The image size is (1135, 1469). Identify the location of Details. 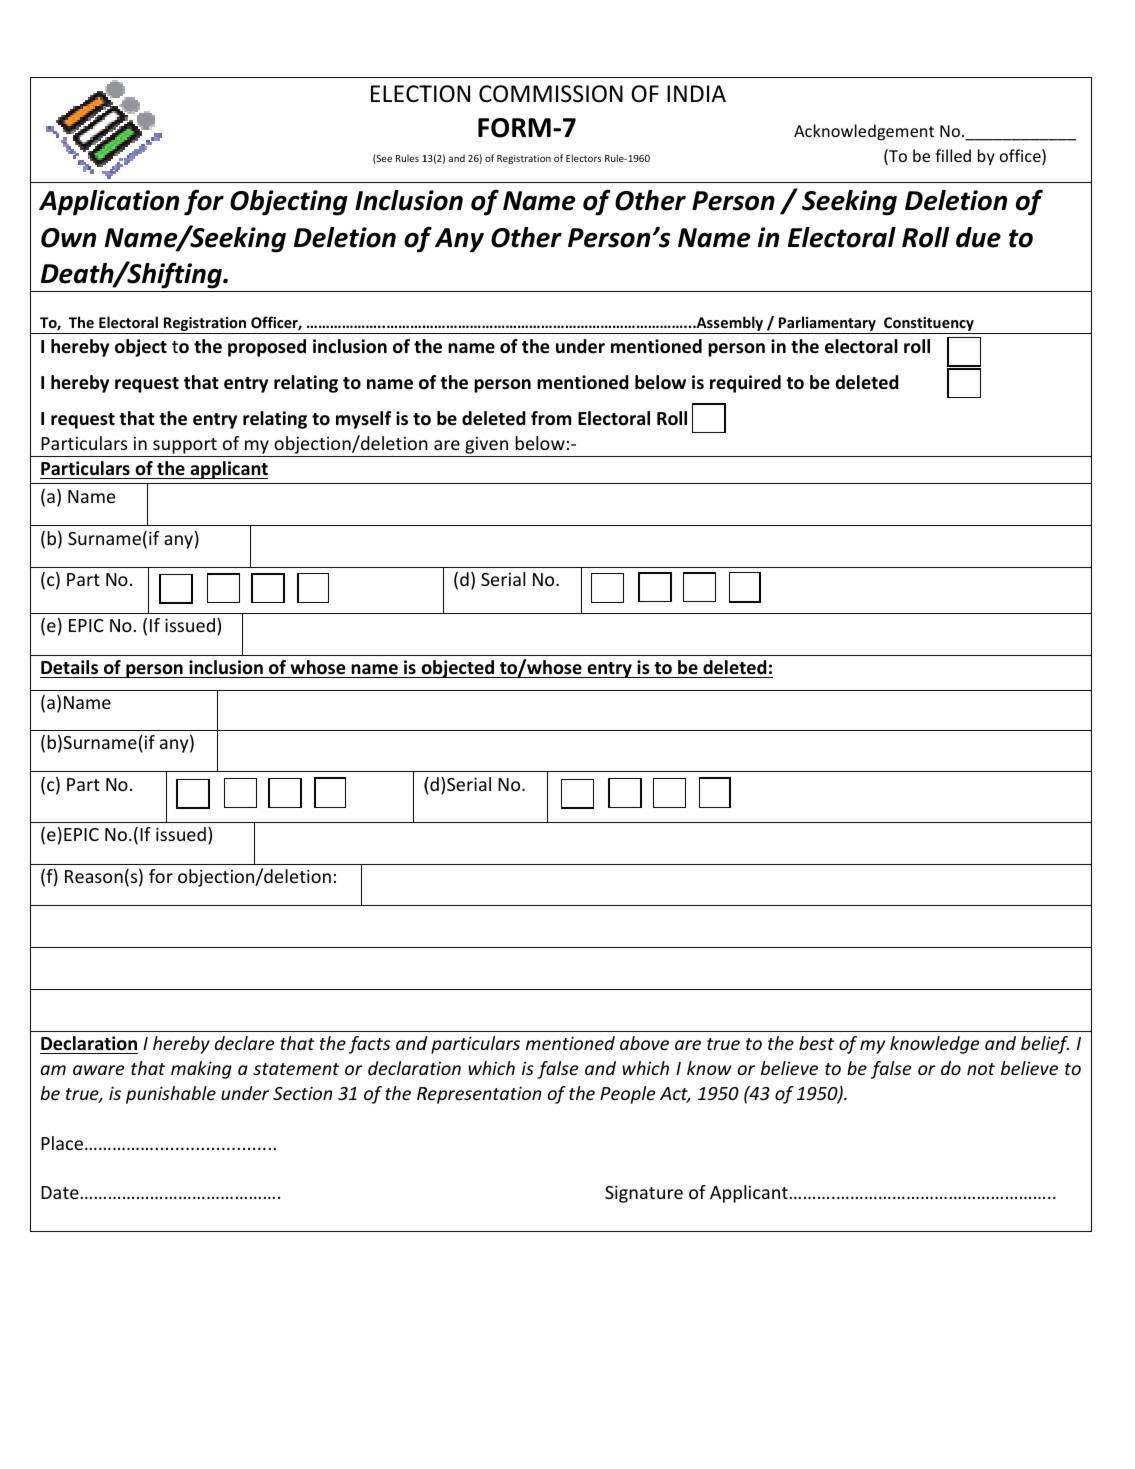
(69, 667).
